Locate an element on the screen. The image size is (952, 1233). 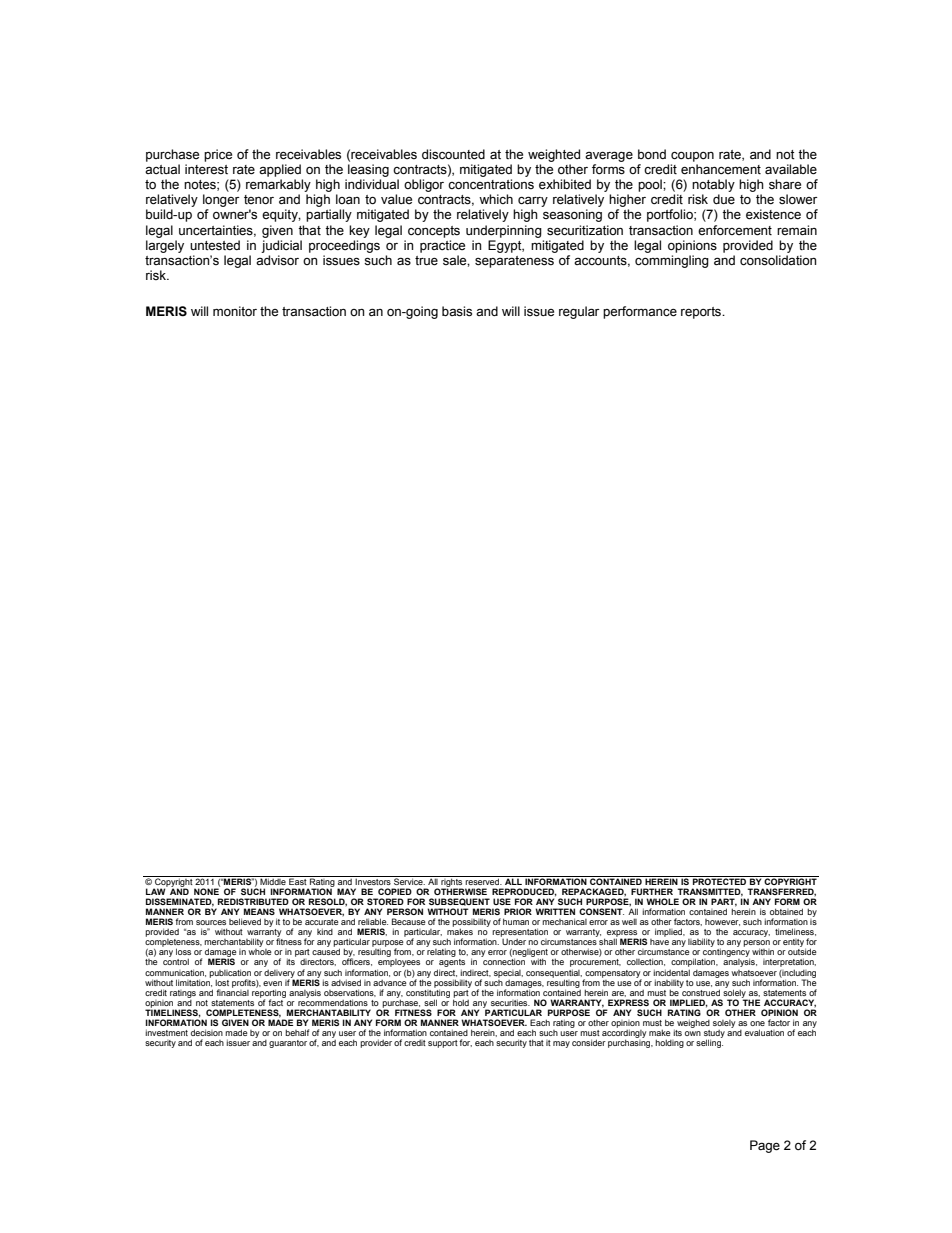
notably is located at coordinates (713, 185).
